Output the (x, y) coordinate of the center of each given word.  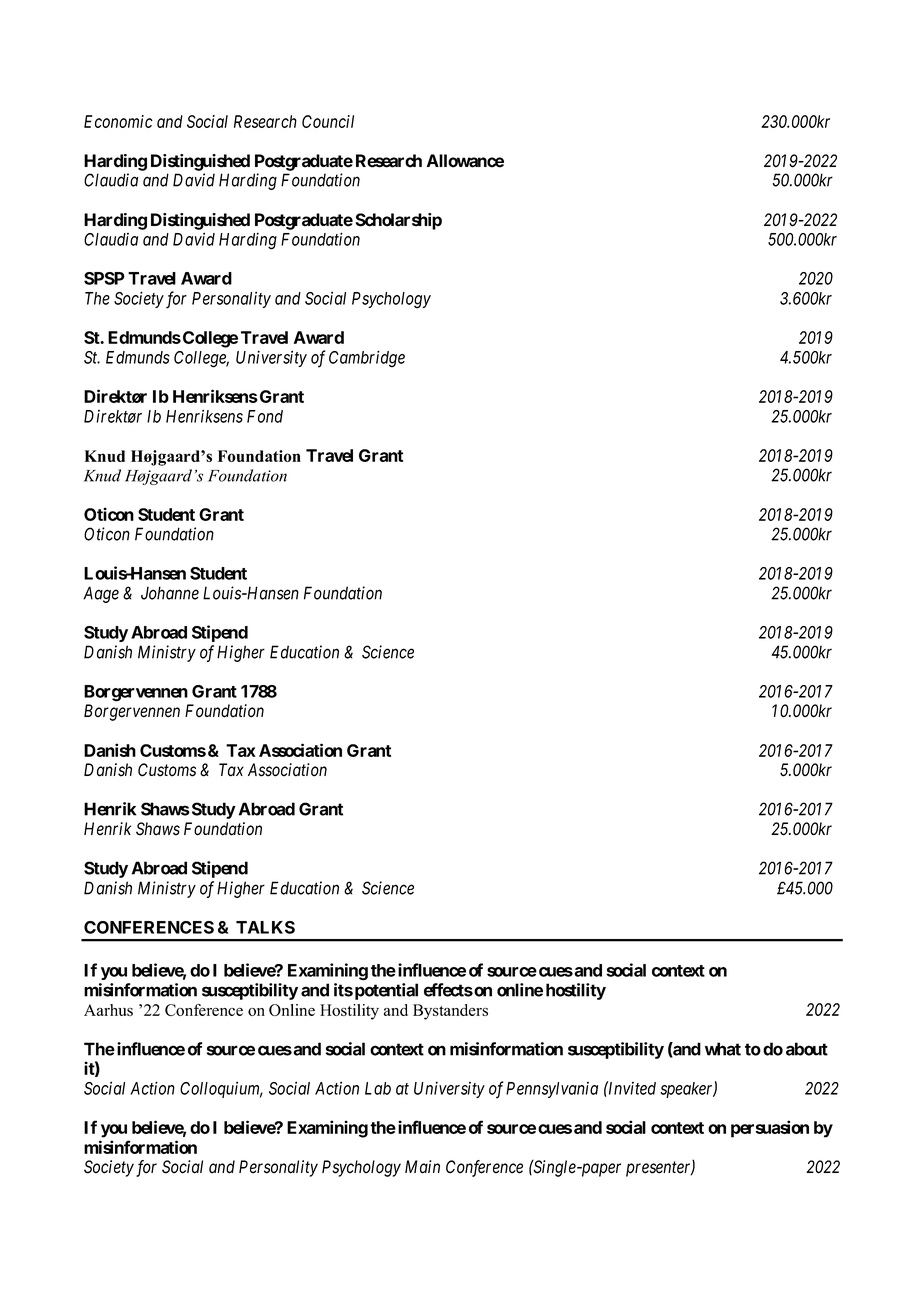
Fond (265, 416)
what (723, 1049)
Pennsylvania (552, 1090)
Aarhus (108, 1010)
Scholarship (398, 221)
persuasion (770, 1129)
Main (422, 1167)
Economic (118, 121)
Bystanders (450, 1012)
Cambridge (367, 359)
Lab (378, 1088)
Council (328, 121)
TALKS (265, 927)
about (807, 1049)
